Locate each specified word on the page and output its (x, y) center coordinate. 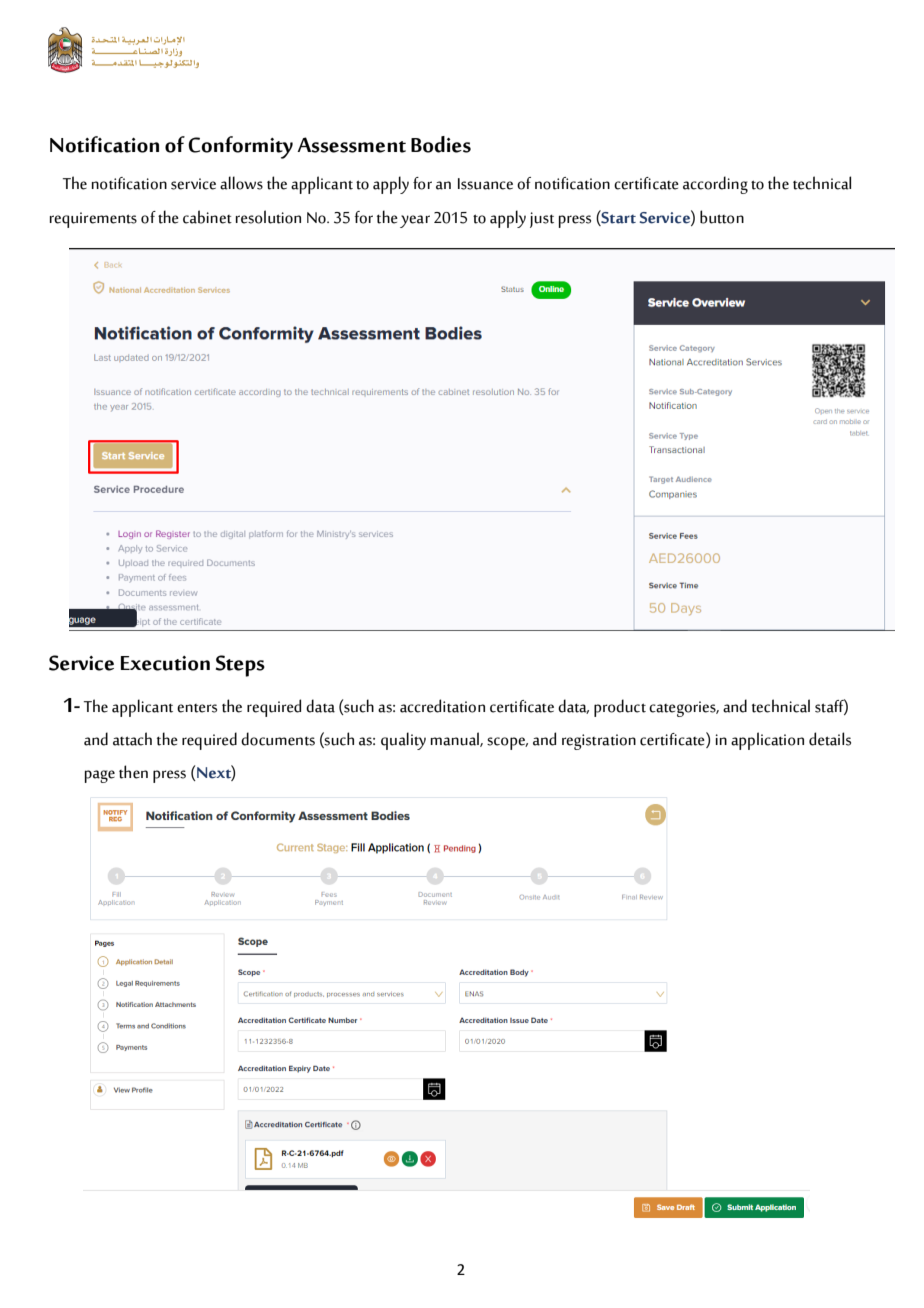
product (620, 708)
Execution (165, 663)
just (542, 220)
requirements (93, 220)
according (715, 185)
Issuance (485, 184)
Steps (240, 666)
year (415, 221)
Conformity (240, 147)
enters (197, 708)
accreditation (442, 706)
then (133, 772)
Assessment (351, 145)
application (767, 741)
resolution (268, 217)
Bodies (441, 144)
